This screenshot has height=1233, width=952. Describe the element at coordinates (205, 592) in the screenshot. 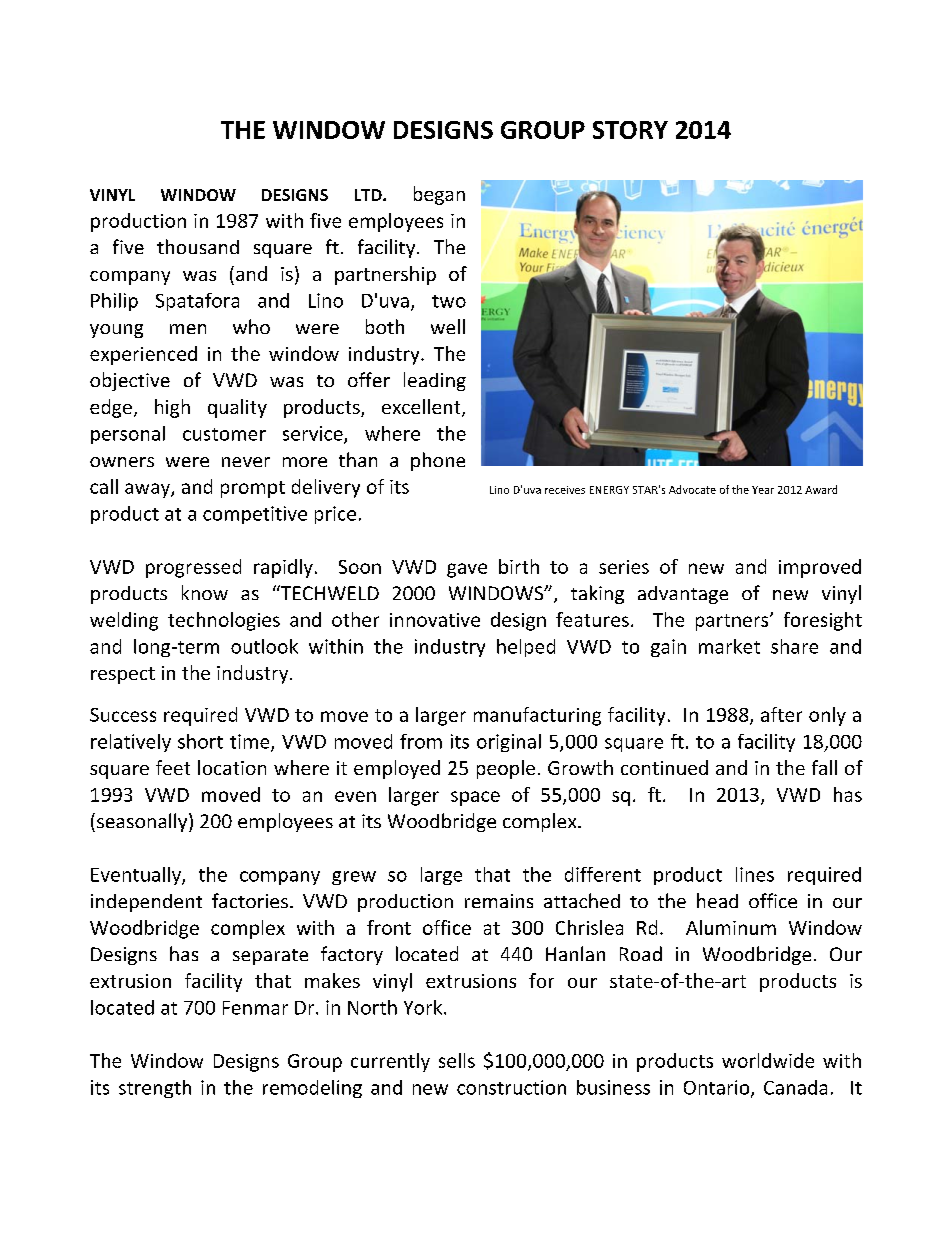

I see `know` at that location.
